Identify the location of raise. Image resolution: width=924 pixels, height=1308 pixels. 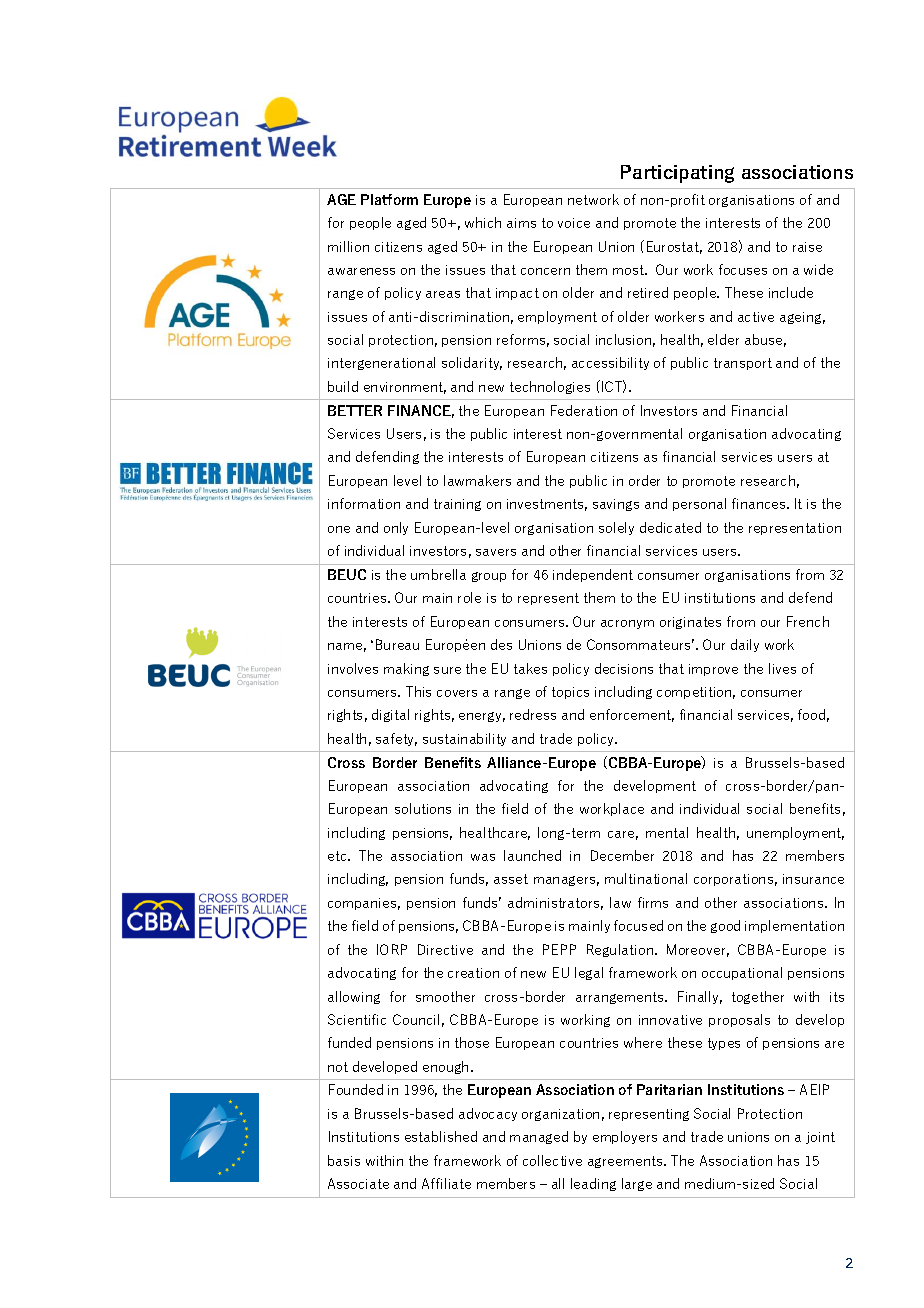
(807, 247).
